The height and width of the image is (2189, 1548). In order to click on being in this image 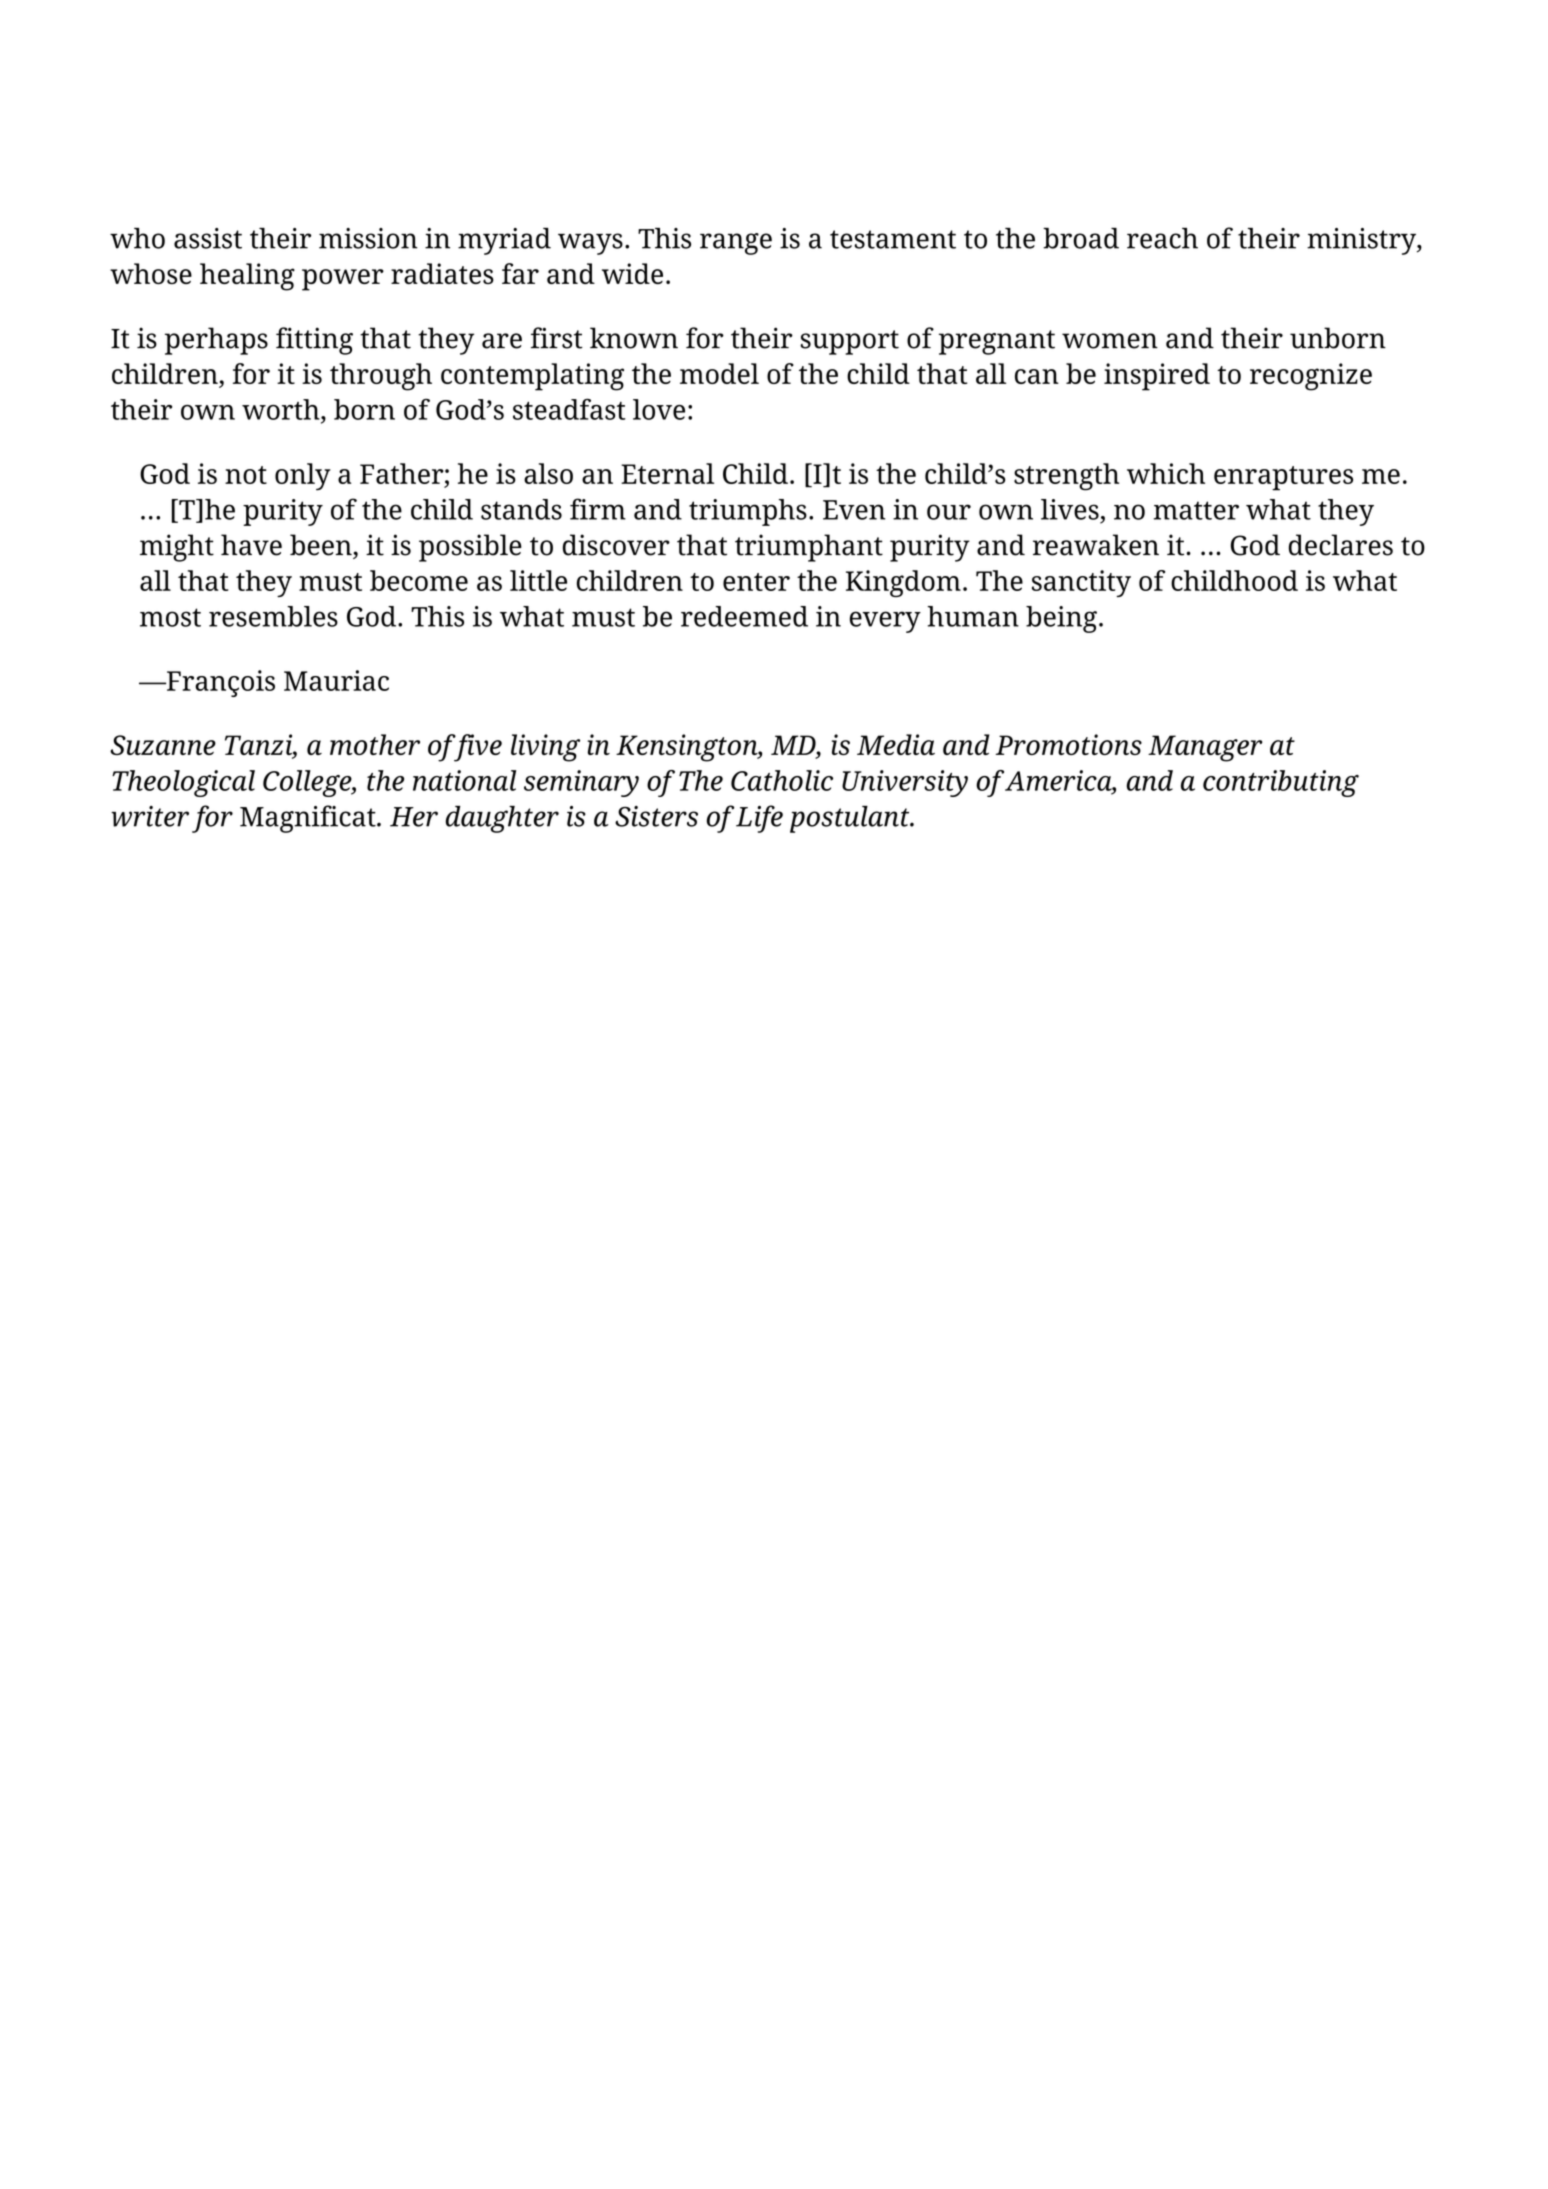, I will do `click(1061, 619)`.
